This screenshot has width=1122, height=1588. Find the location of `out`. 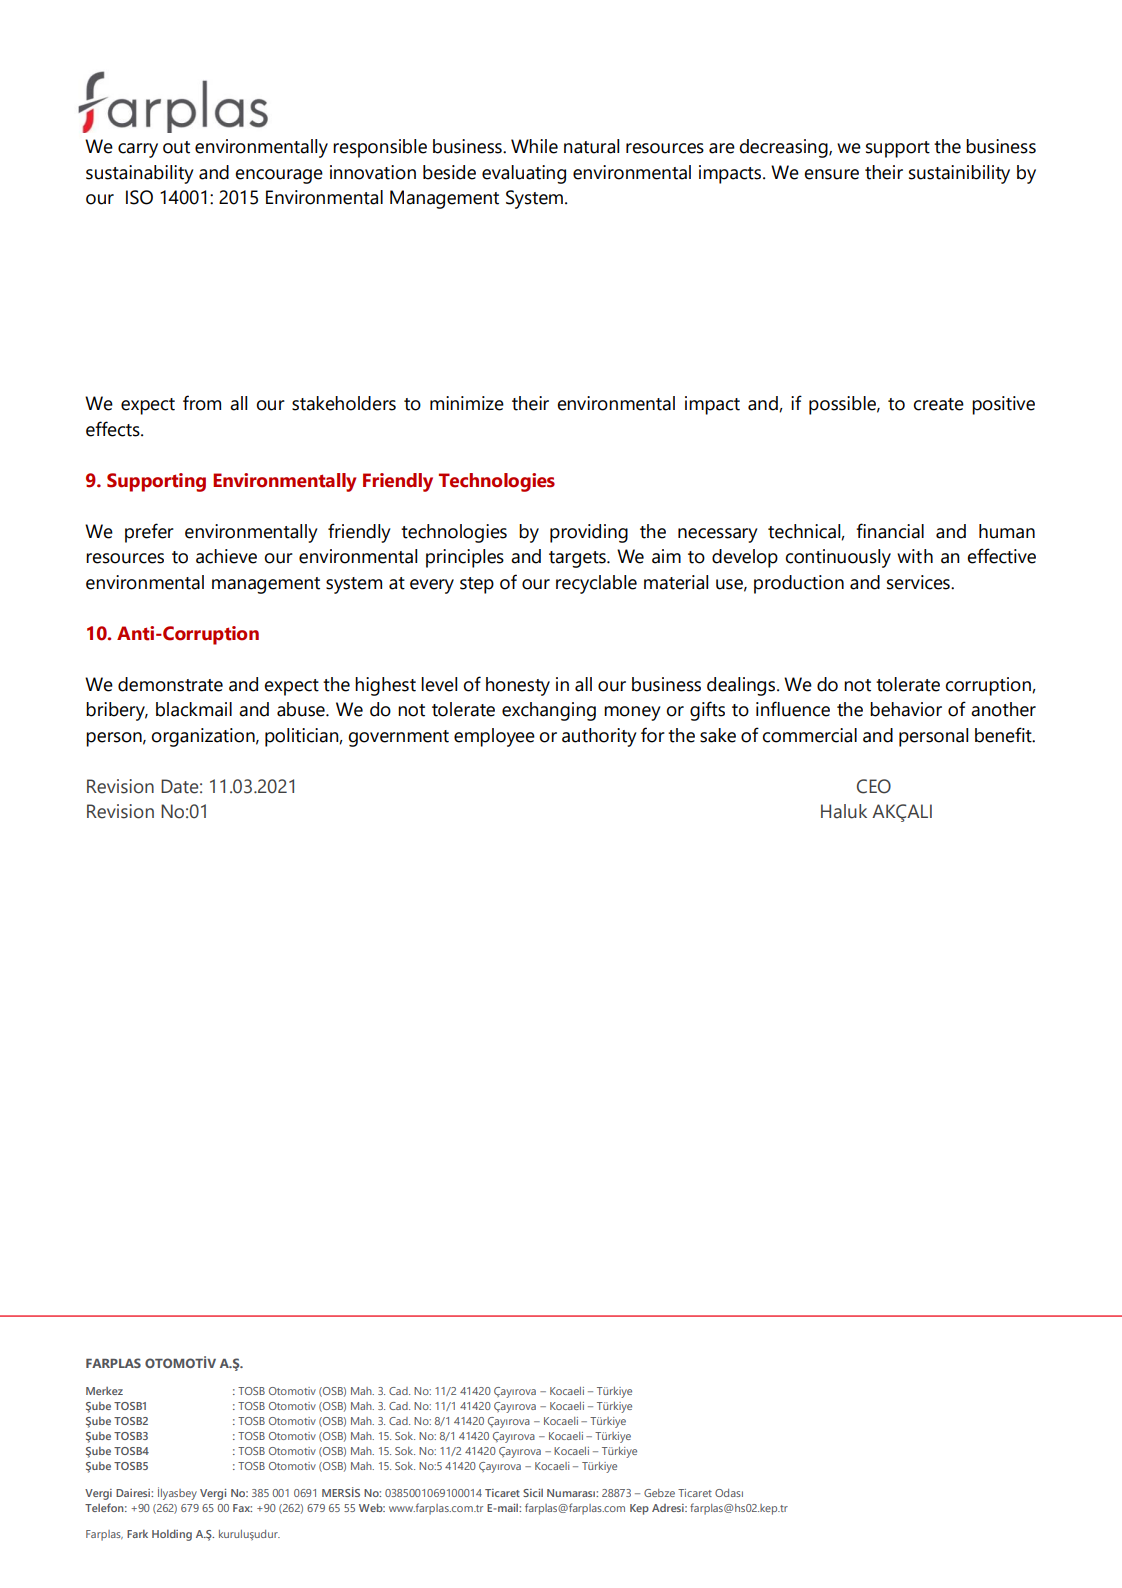

out is located at coordinates (176, 147).
